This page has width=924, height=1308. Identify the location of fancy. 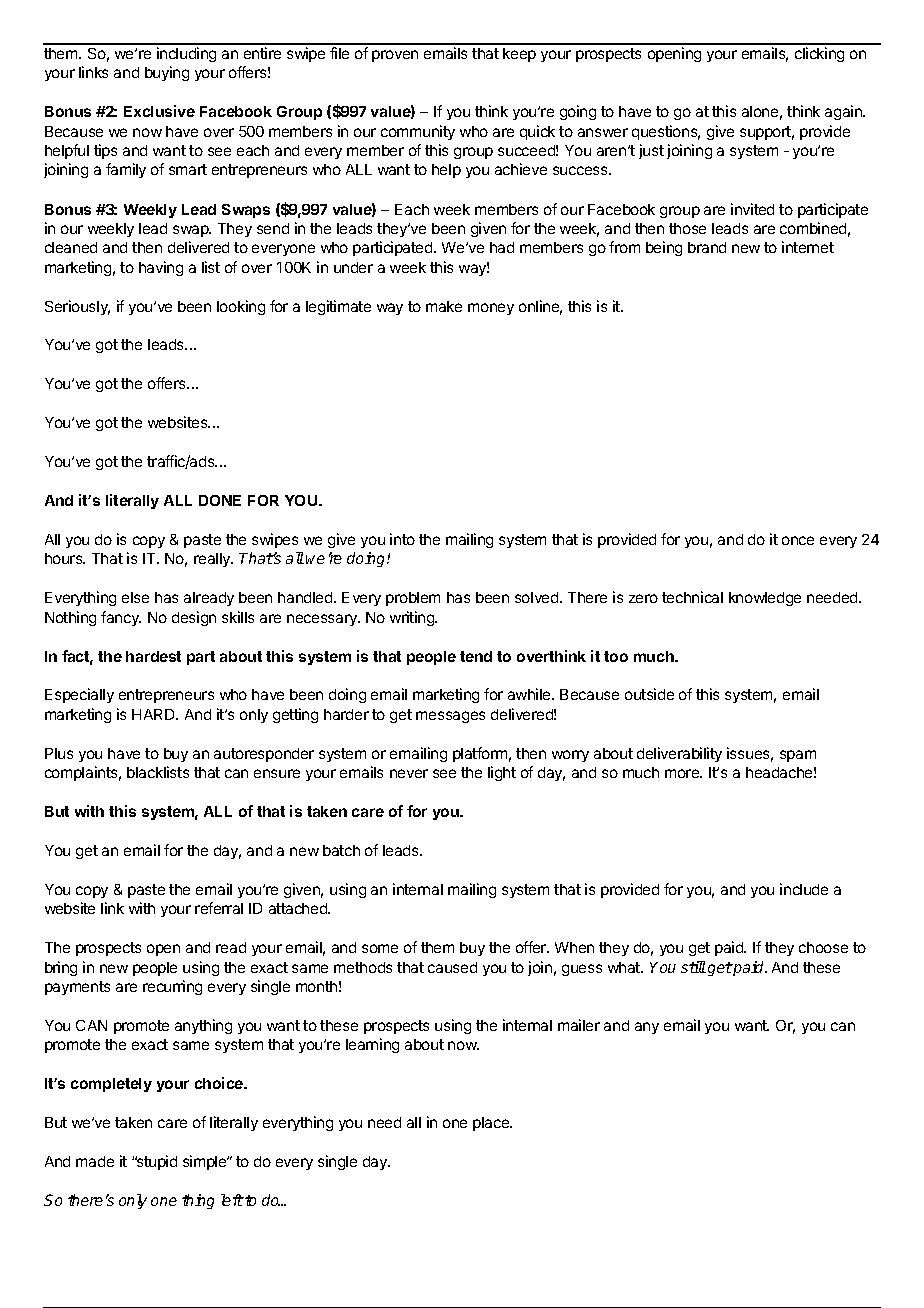
(121, 618).
